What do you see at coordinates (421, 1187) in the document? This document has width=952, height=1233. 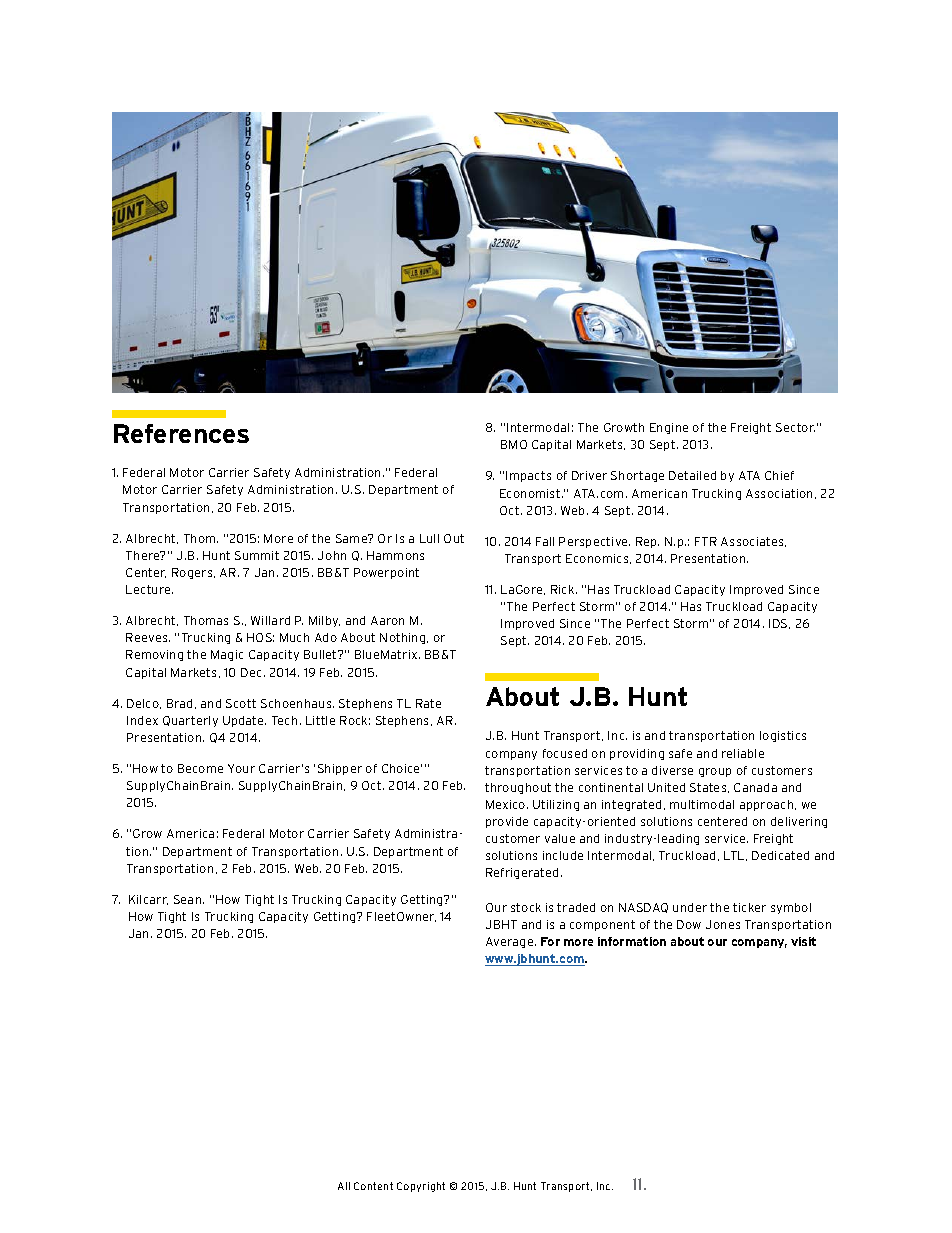 I see `Copyright` at bounding box center [421, 1187].
